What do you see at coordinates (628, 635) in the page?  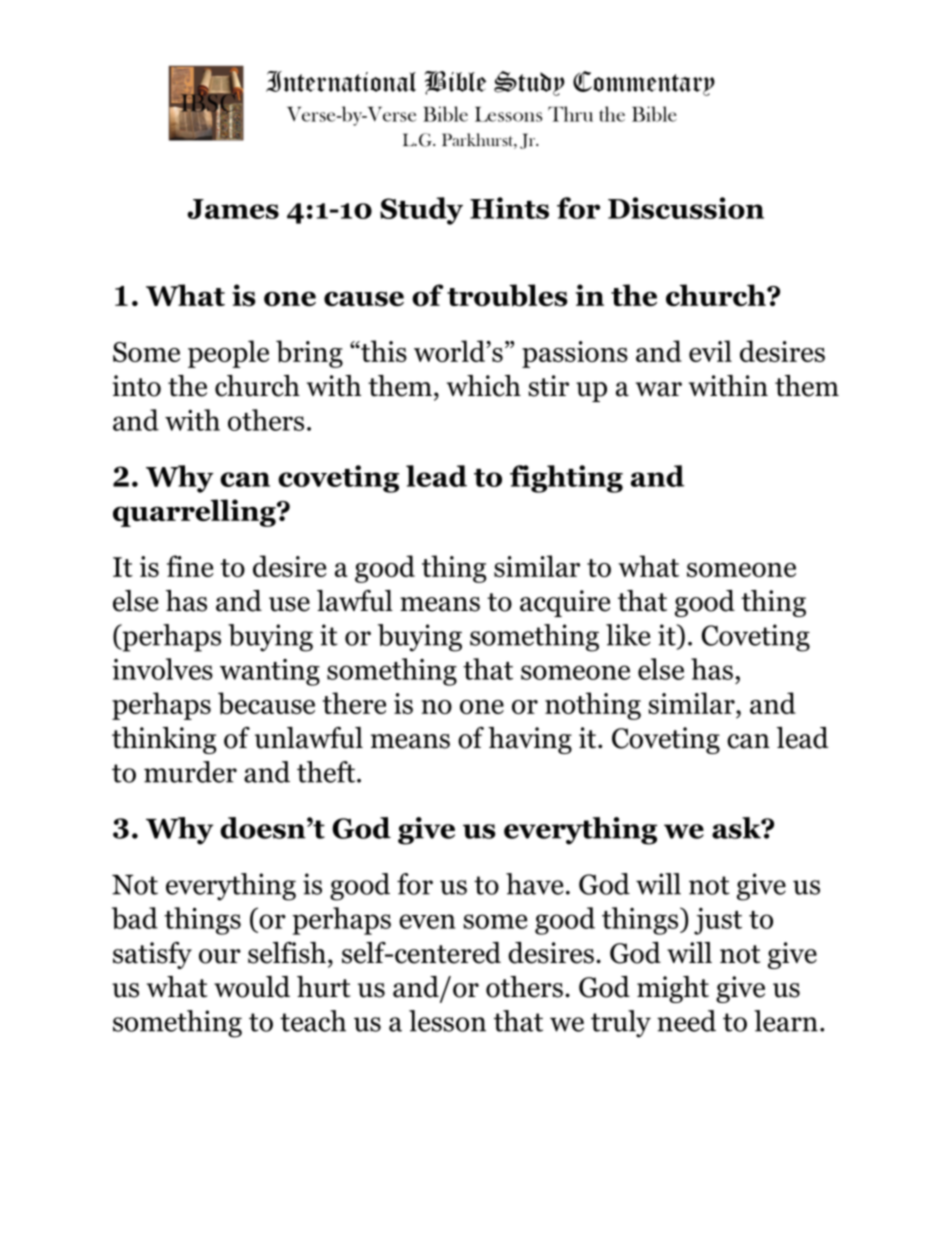 I see `like` at bounding box center [628, 635].
